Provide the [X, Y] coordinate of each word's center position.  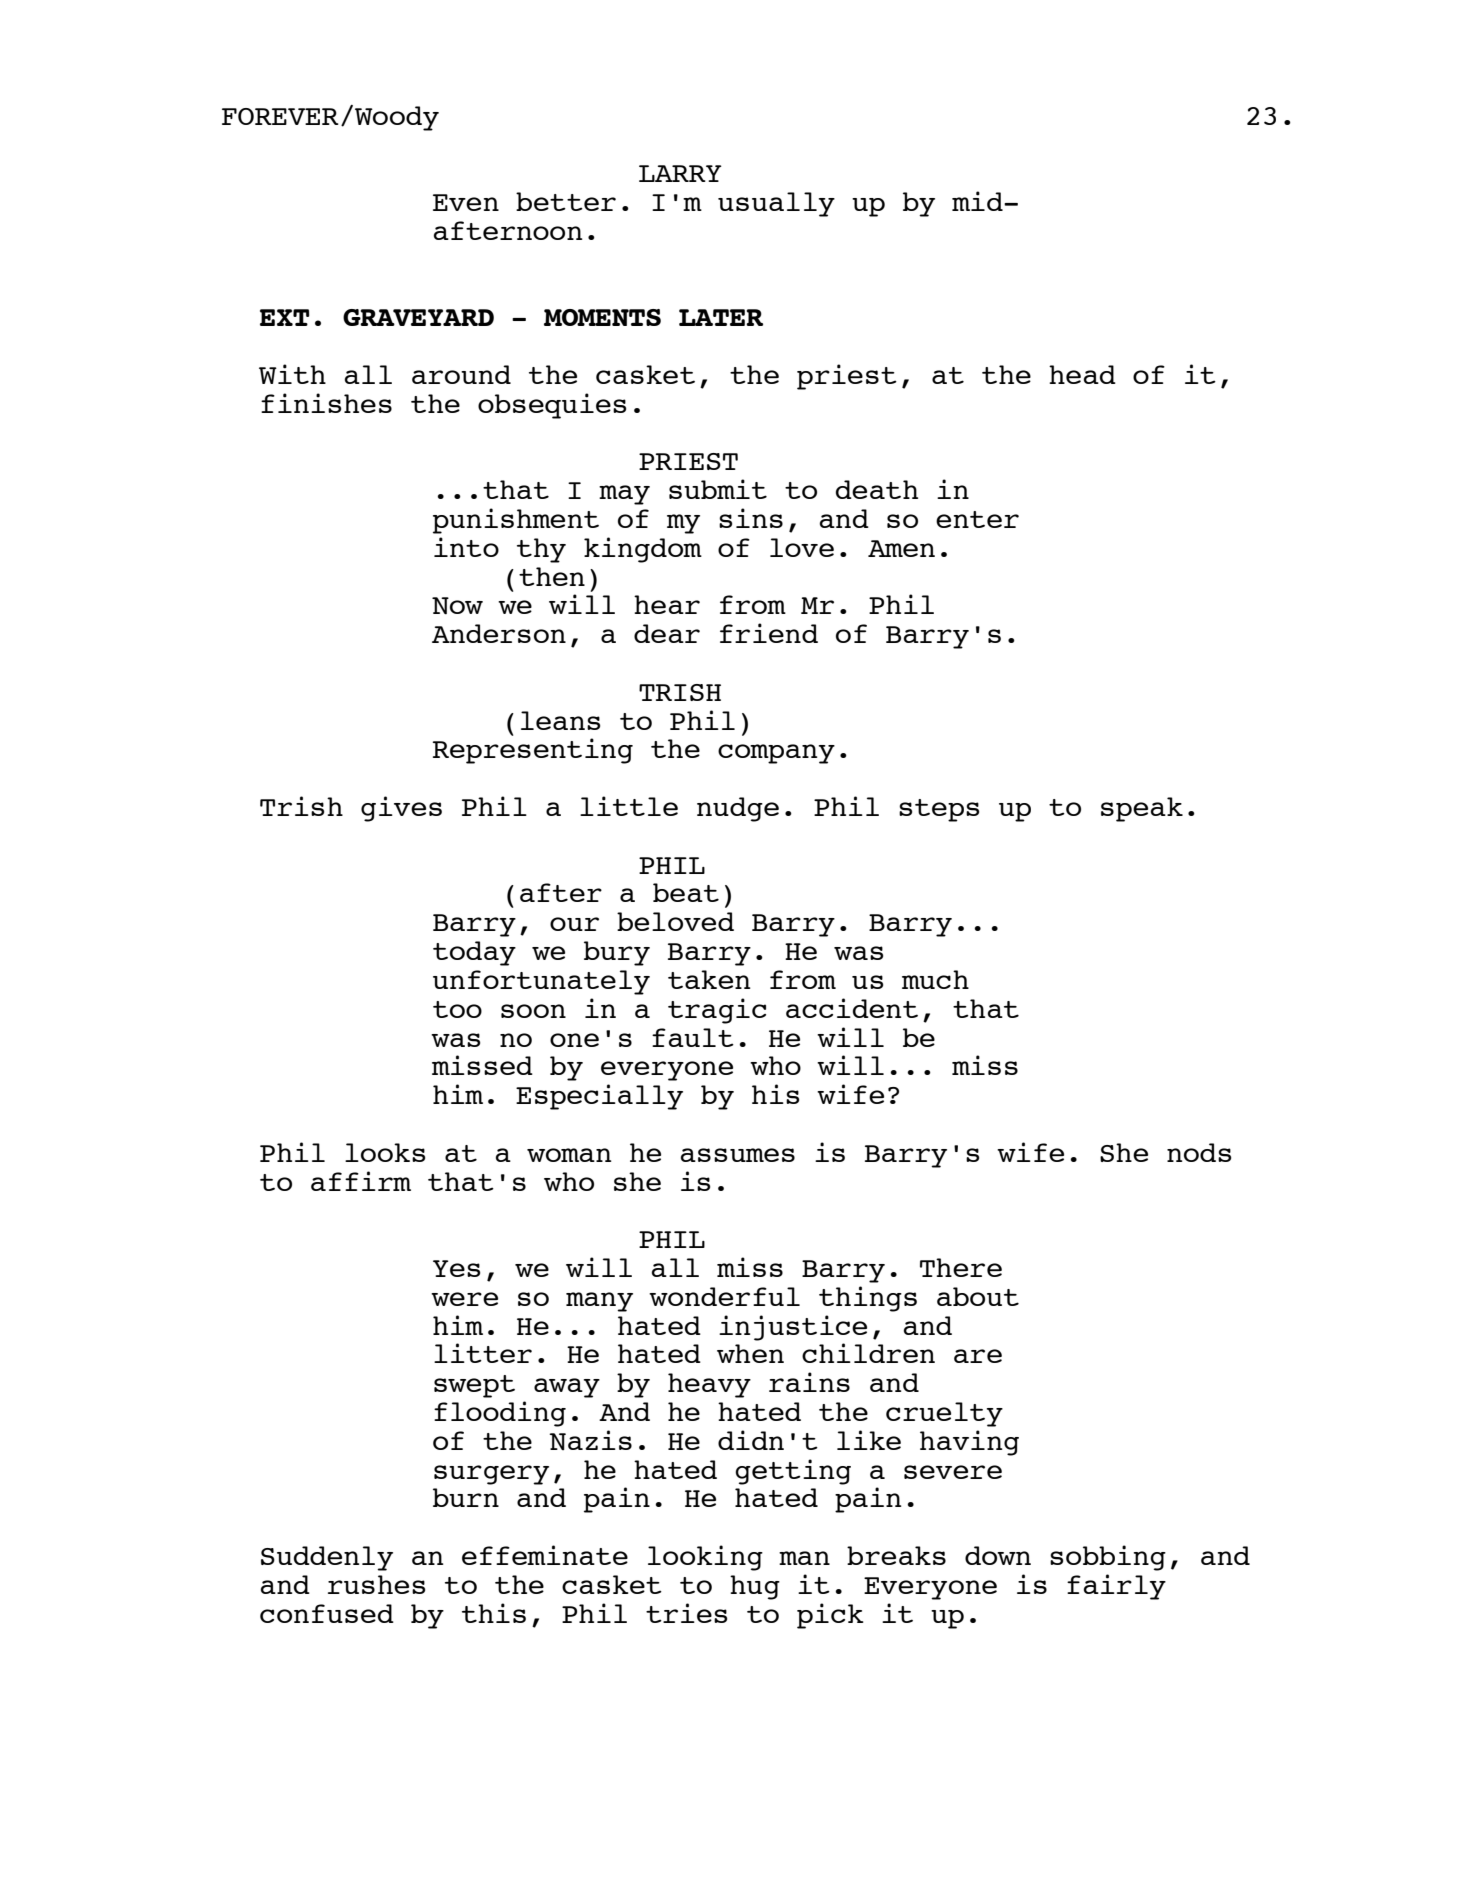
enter [977, 519]
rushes [376, 1584]
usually [776, 204]
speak [1142, 809]
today [474, 953]
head [1082, 374]
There [961, 1267]
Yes [456, 1268]
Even [466, 202]
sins [751, 518]
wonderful [724, 1296]
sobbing [1108, 1558]
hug [755, 1587]
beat [686, 892]
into [466, 547]
